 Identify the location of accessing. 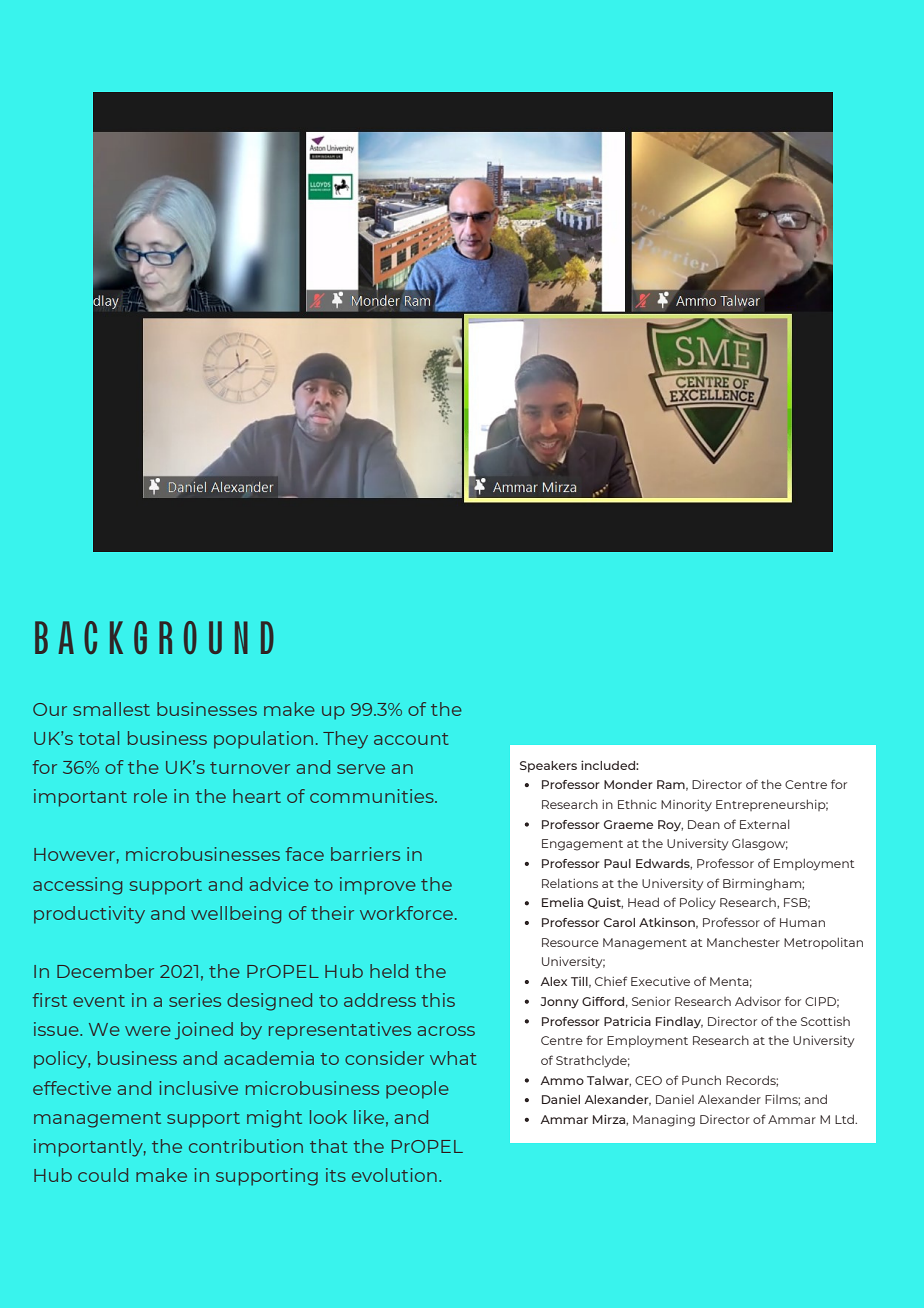
(77, 886).
